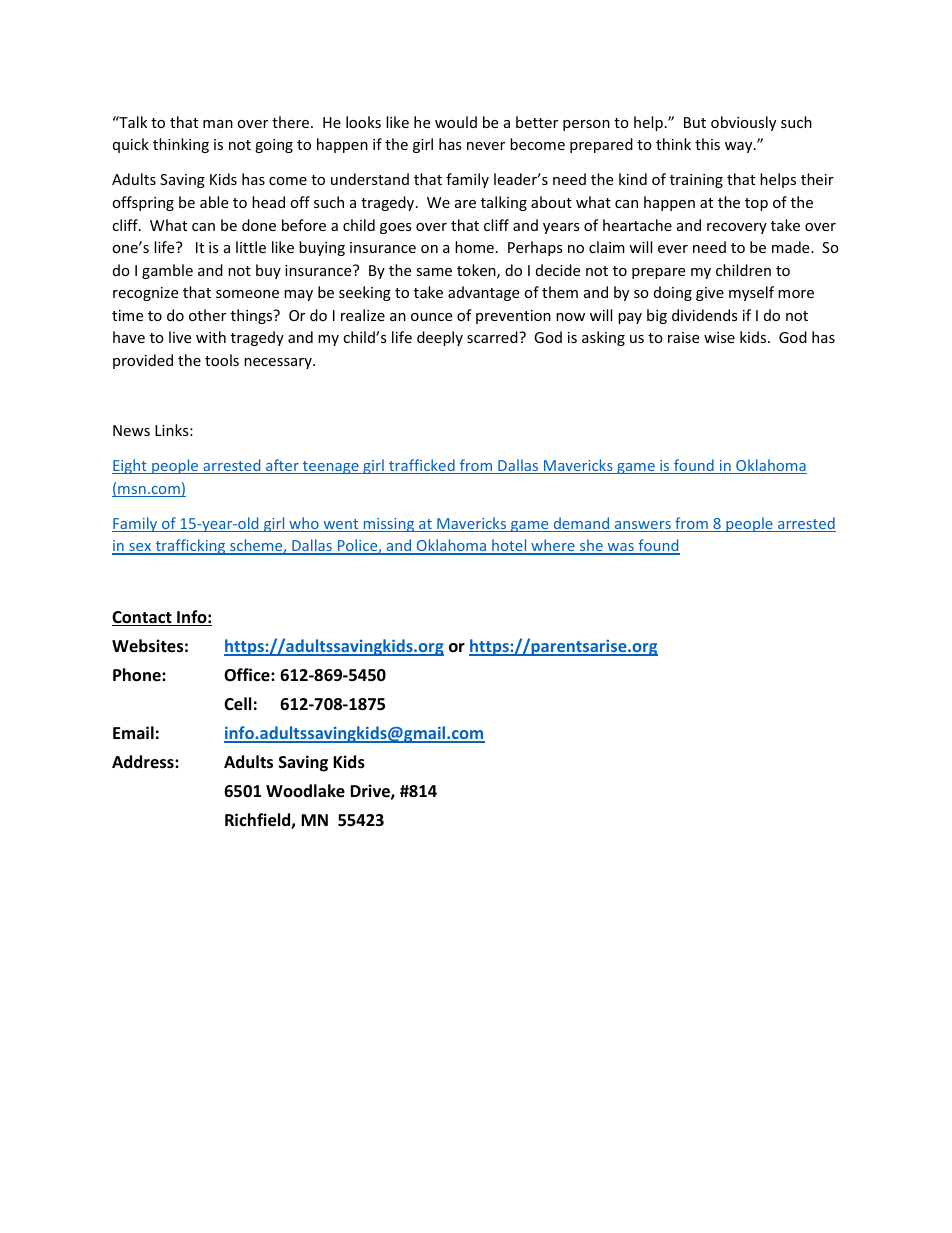  Describe the element at coordinates (740, 147) in the image. I see `way` at that location.
